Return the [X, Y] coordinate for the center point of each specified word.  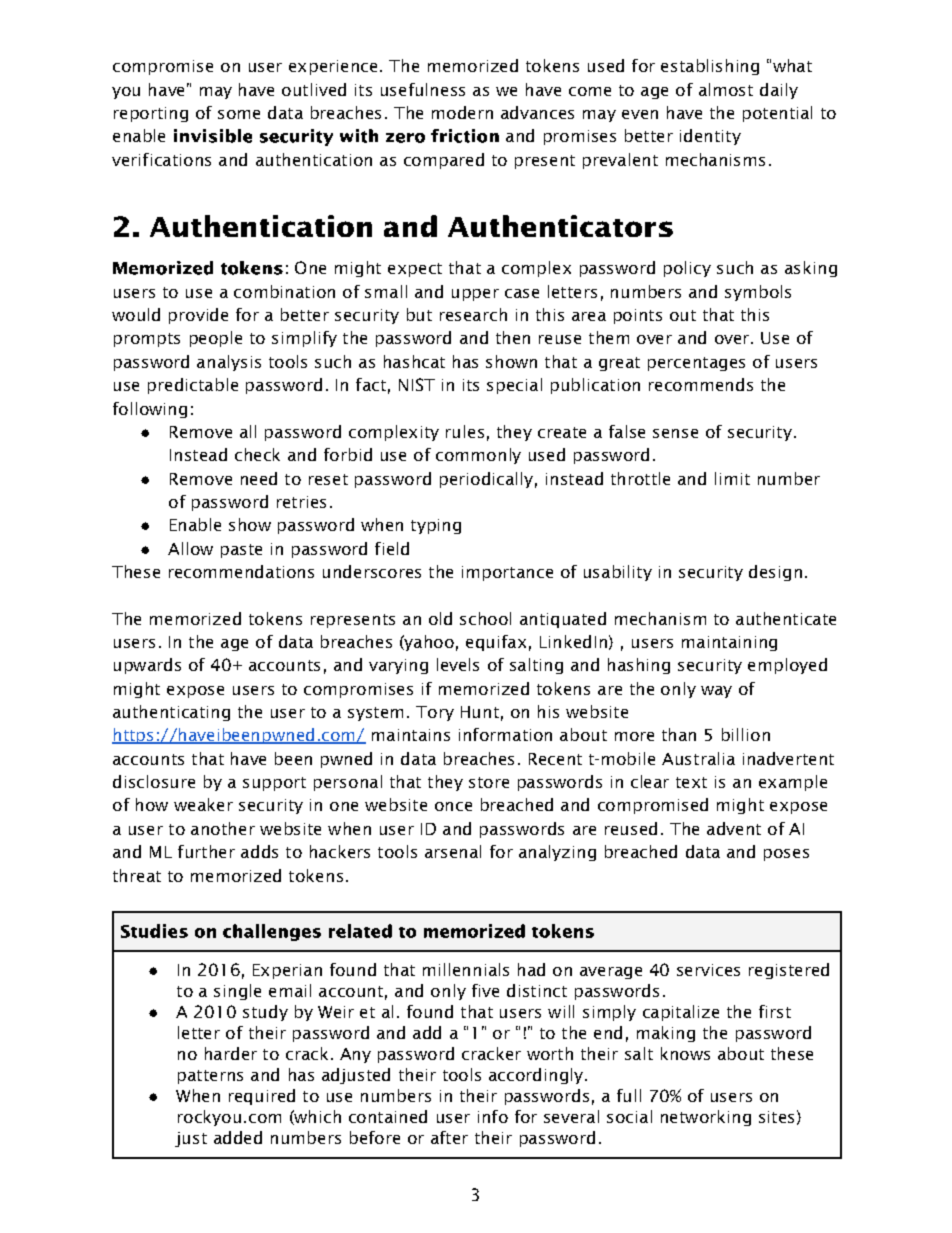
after [449, 1137]
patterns [210, 1077]
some [239, 114]
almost [726, 89]
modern [462, 112]
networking [706, 1118]
